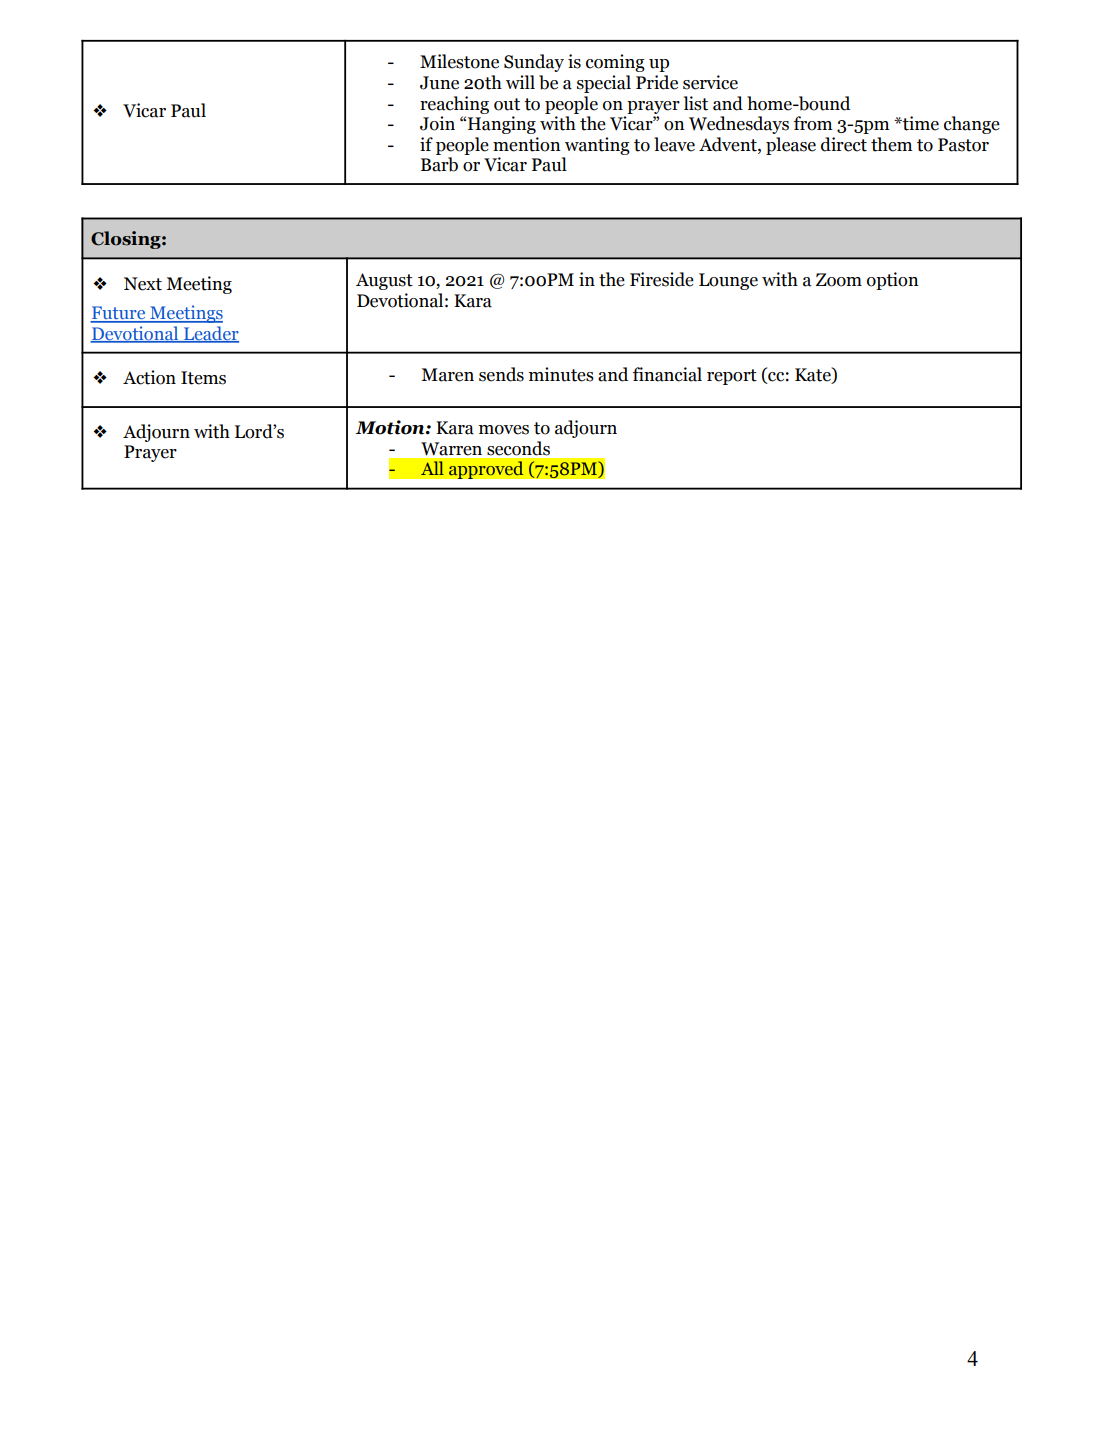  What do you see at coordinates (662, 279) in the image?
I see `Fireside` at bounding box center [662, 279].
